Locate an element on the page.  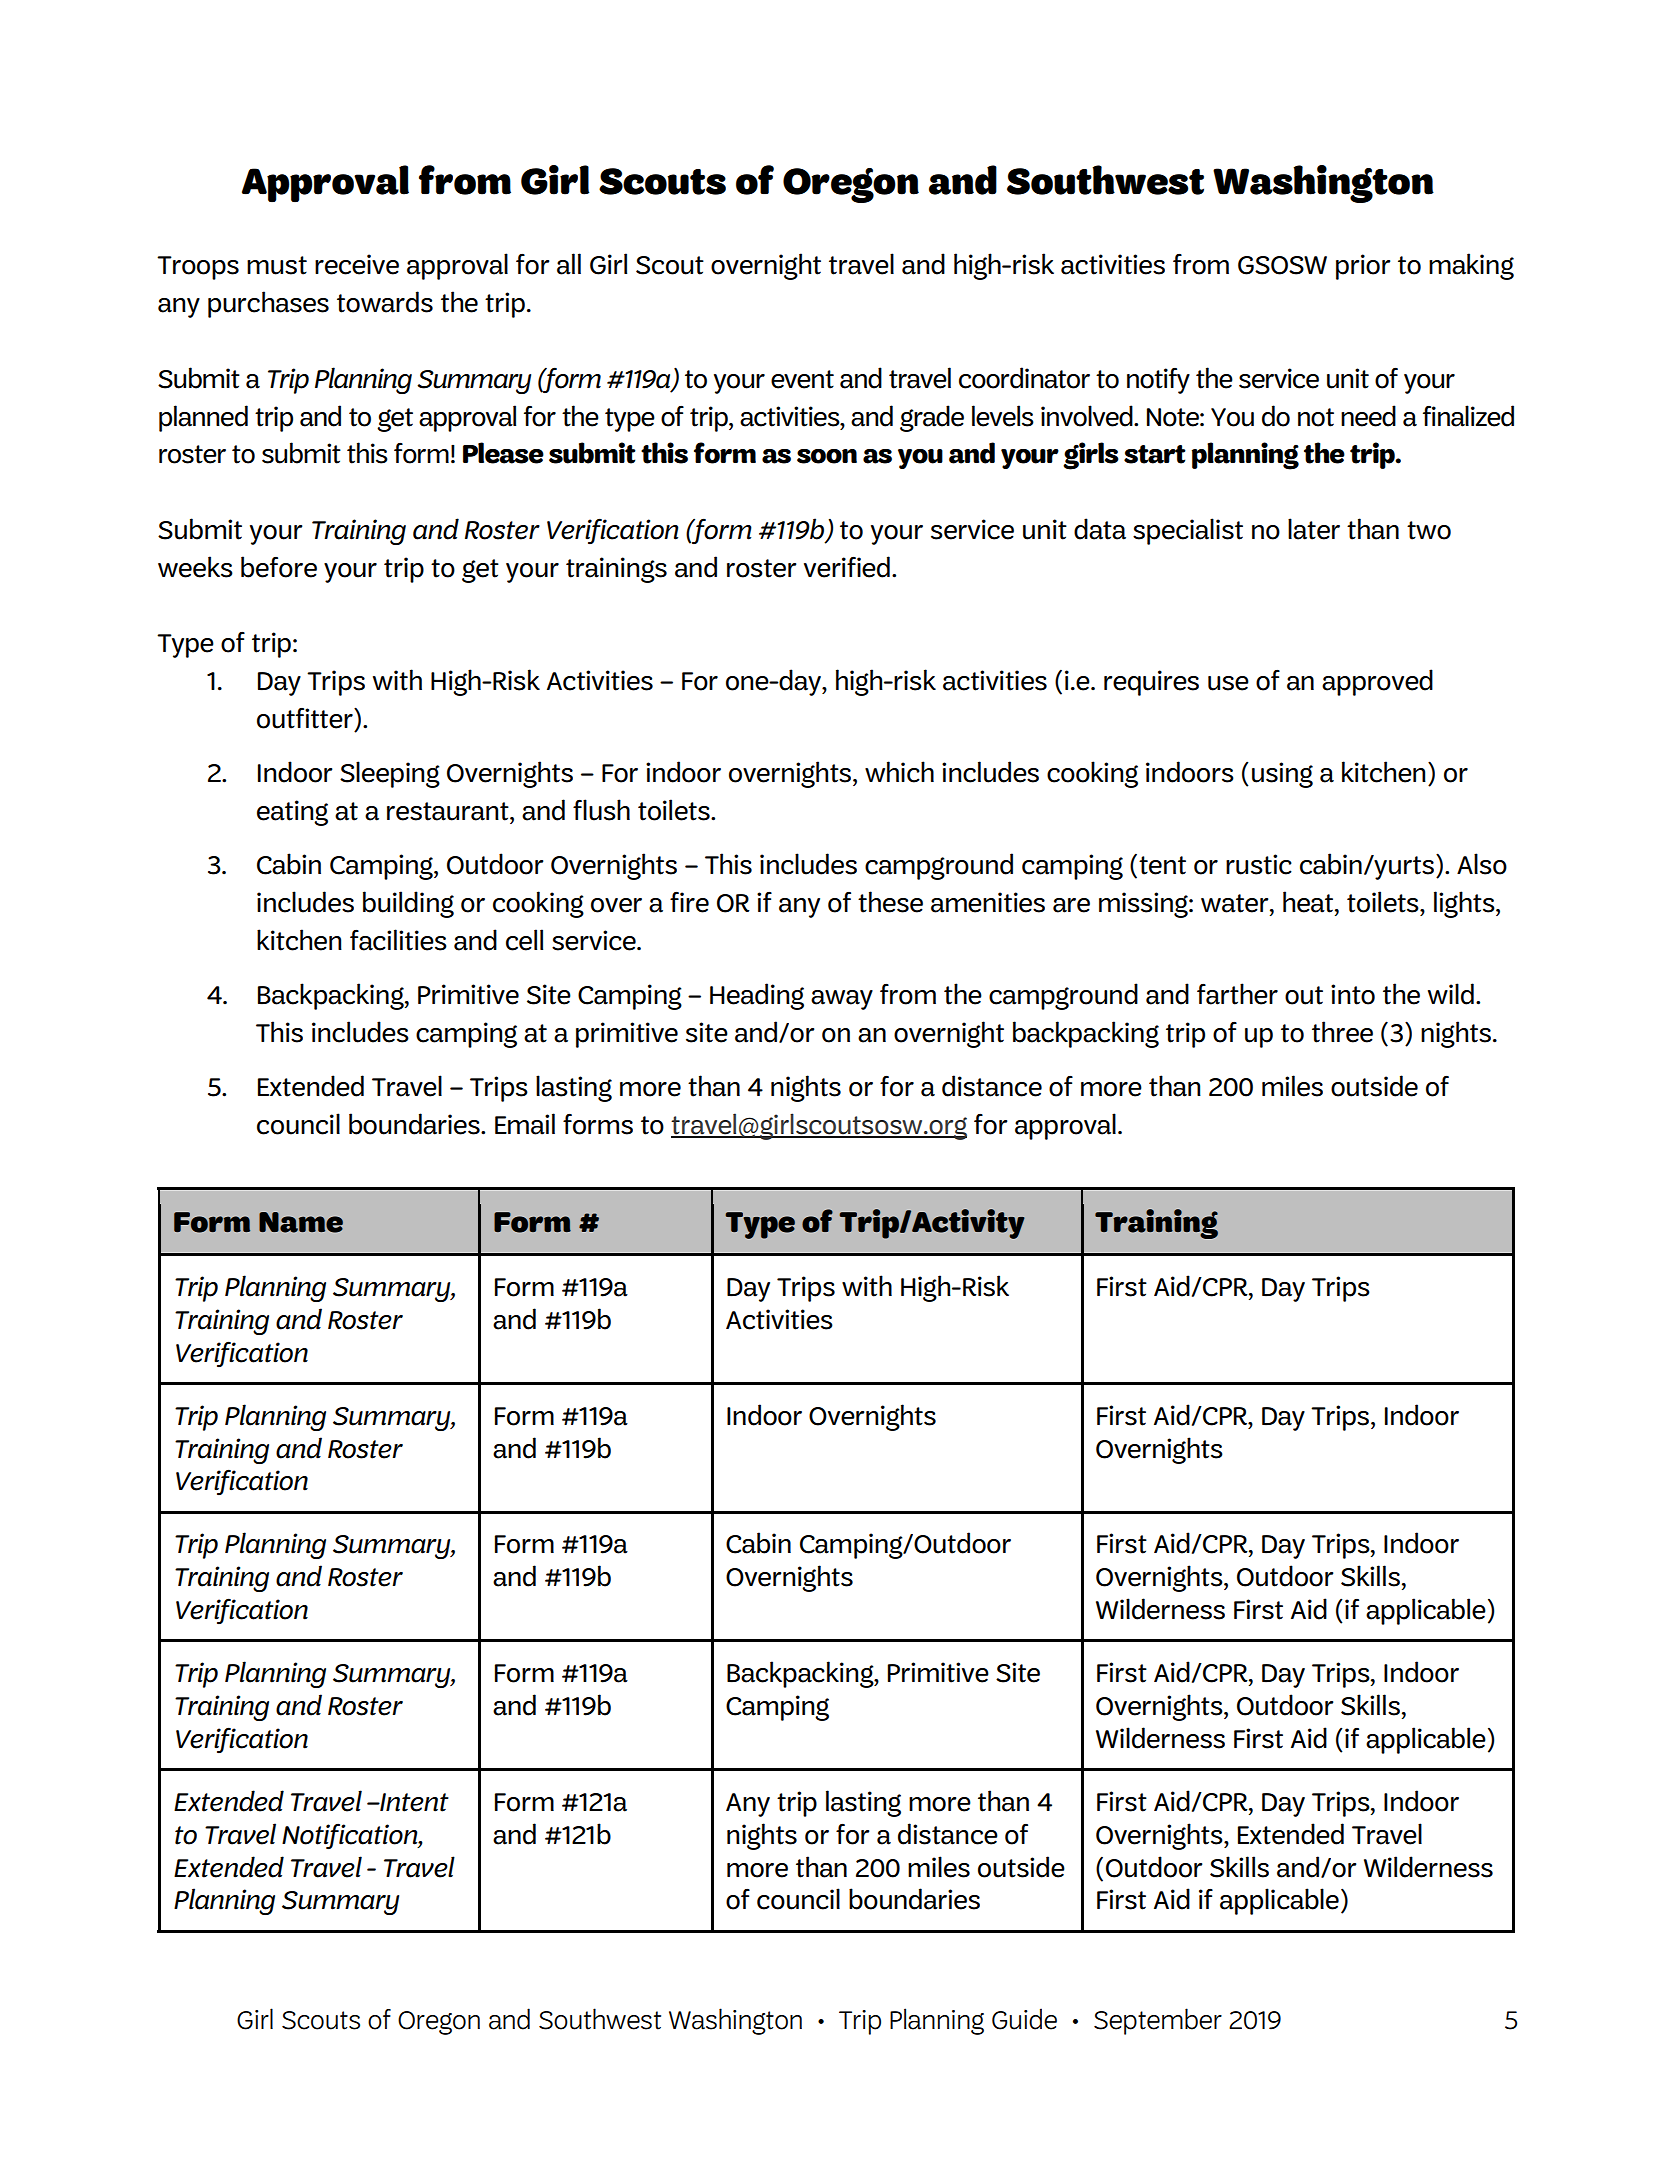
prior is located at coordinates (1363, 267).
